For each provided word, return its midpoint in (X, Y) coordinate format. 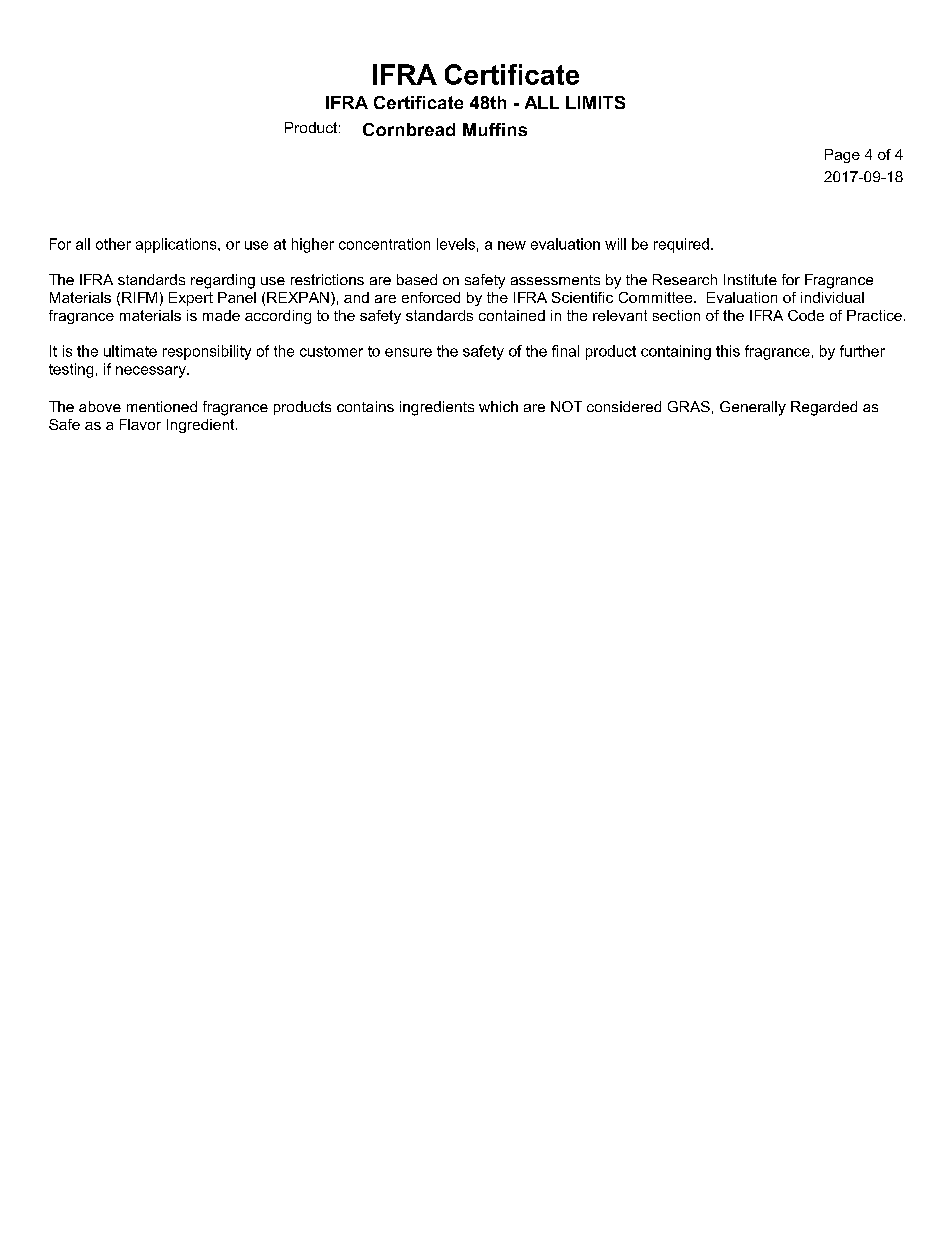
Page (842, 156)
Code (806, 315)
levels (456, 244)
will (615, 244)
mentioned (162, 406)
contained (512, 315)
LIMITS (595, 102)
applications (177, 245)
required (681, 245)
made (221, 315)
